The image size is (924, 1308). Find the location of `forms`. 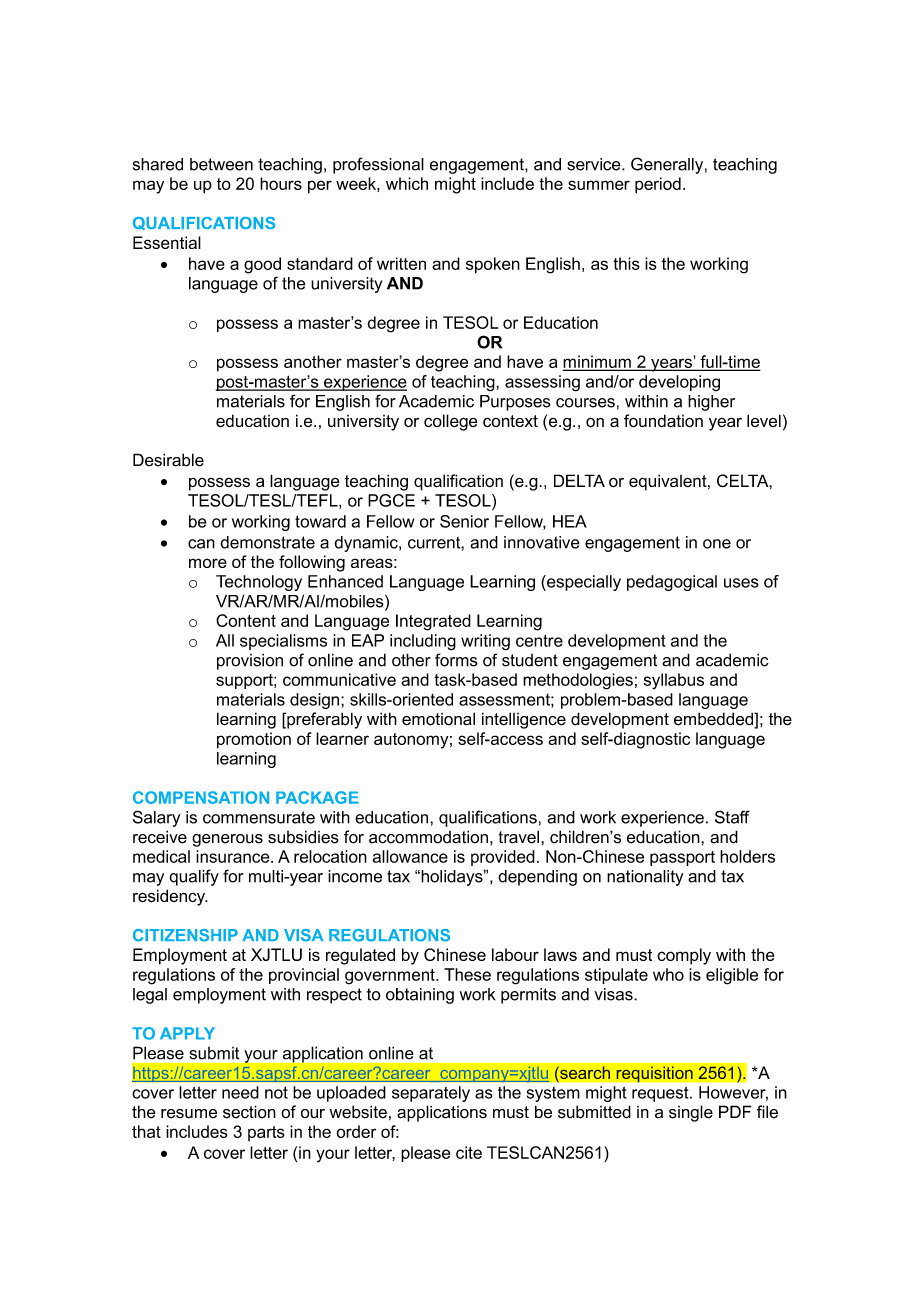

forms is located at coordinates (456, 660).
